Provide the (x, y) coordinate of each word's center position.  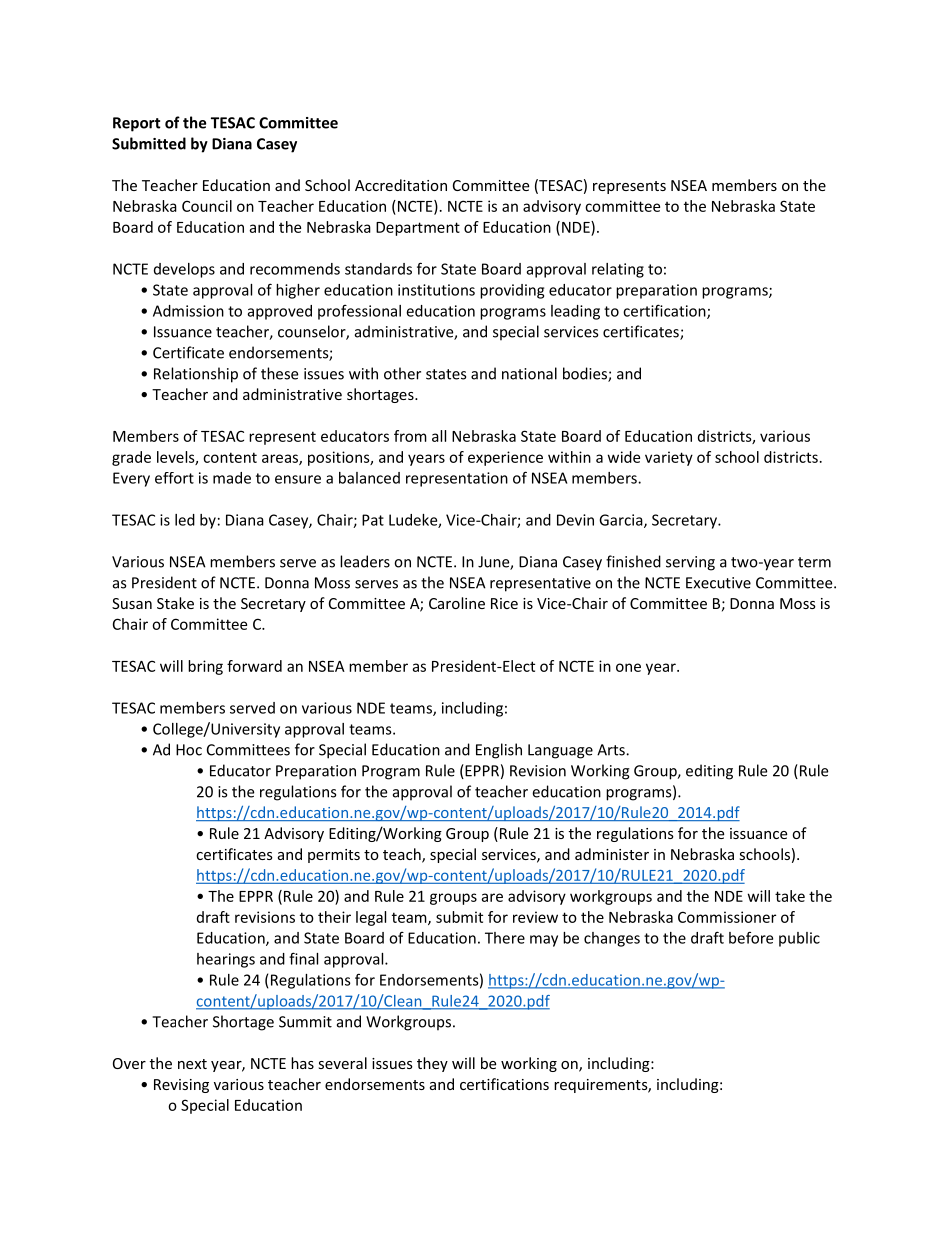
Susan (132, 603)
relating (618, 270)
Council (207, 206)
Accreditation (401, 185)
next (192, 1064)
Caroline (457, 603)
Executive (718, 583)
